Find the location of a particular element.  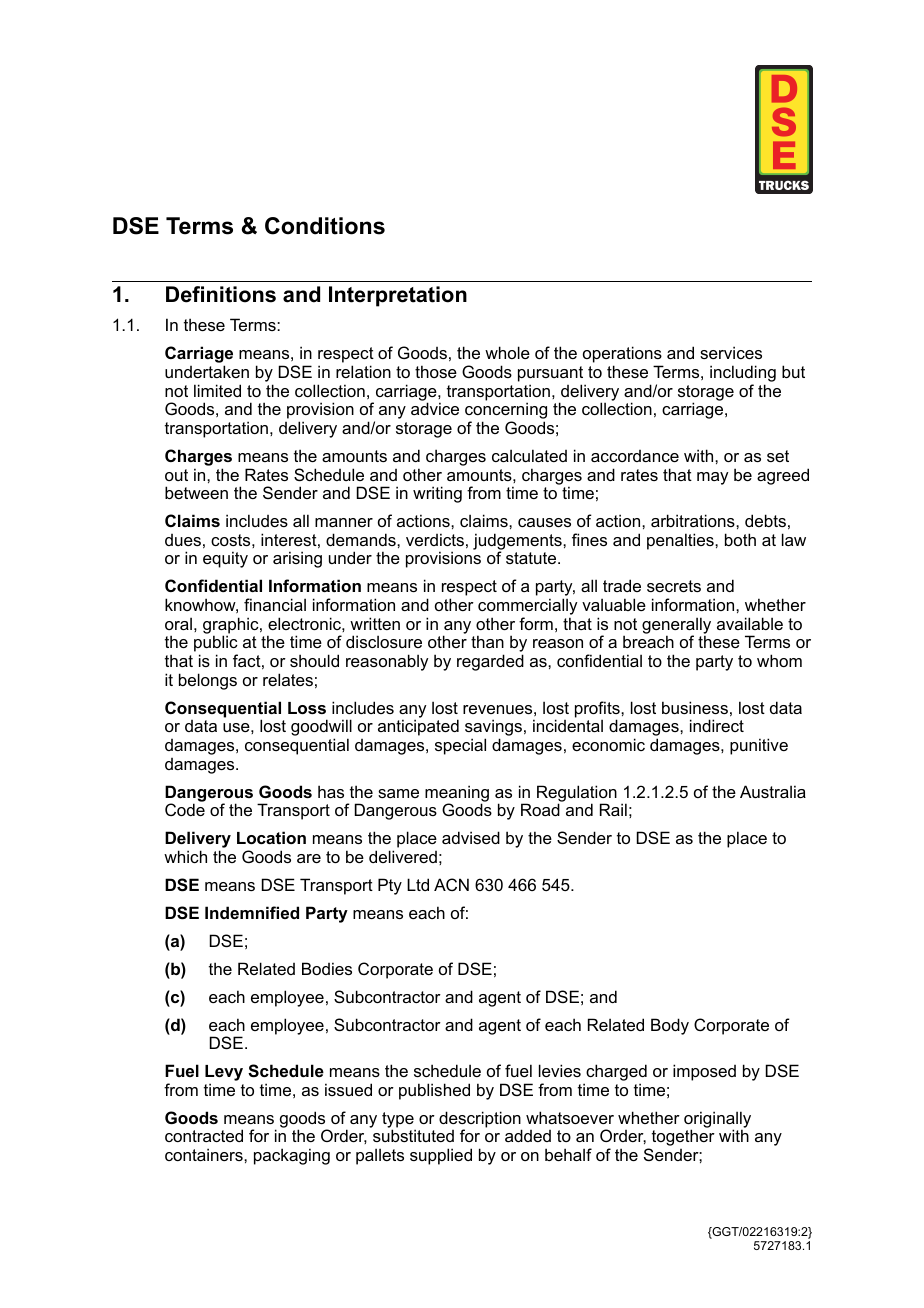

originally is located at coordinates (717, 1120).
